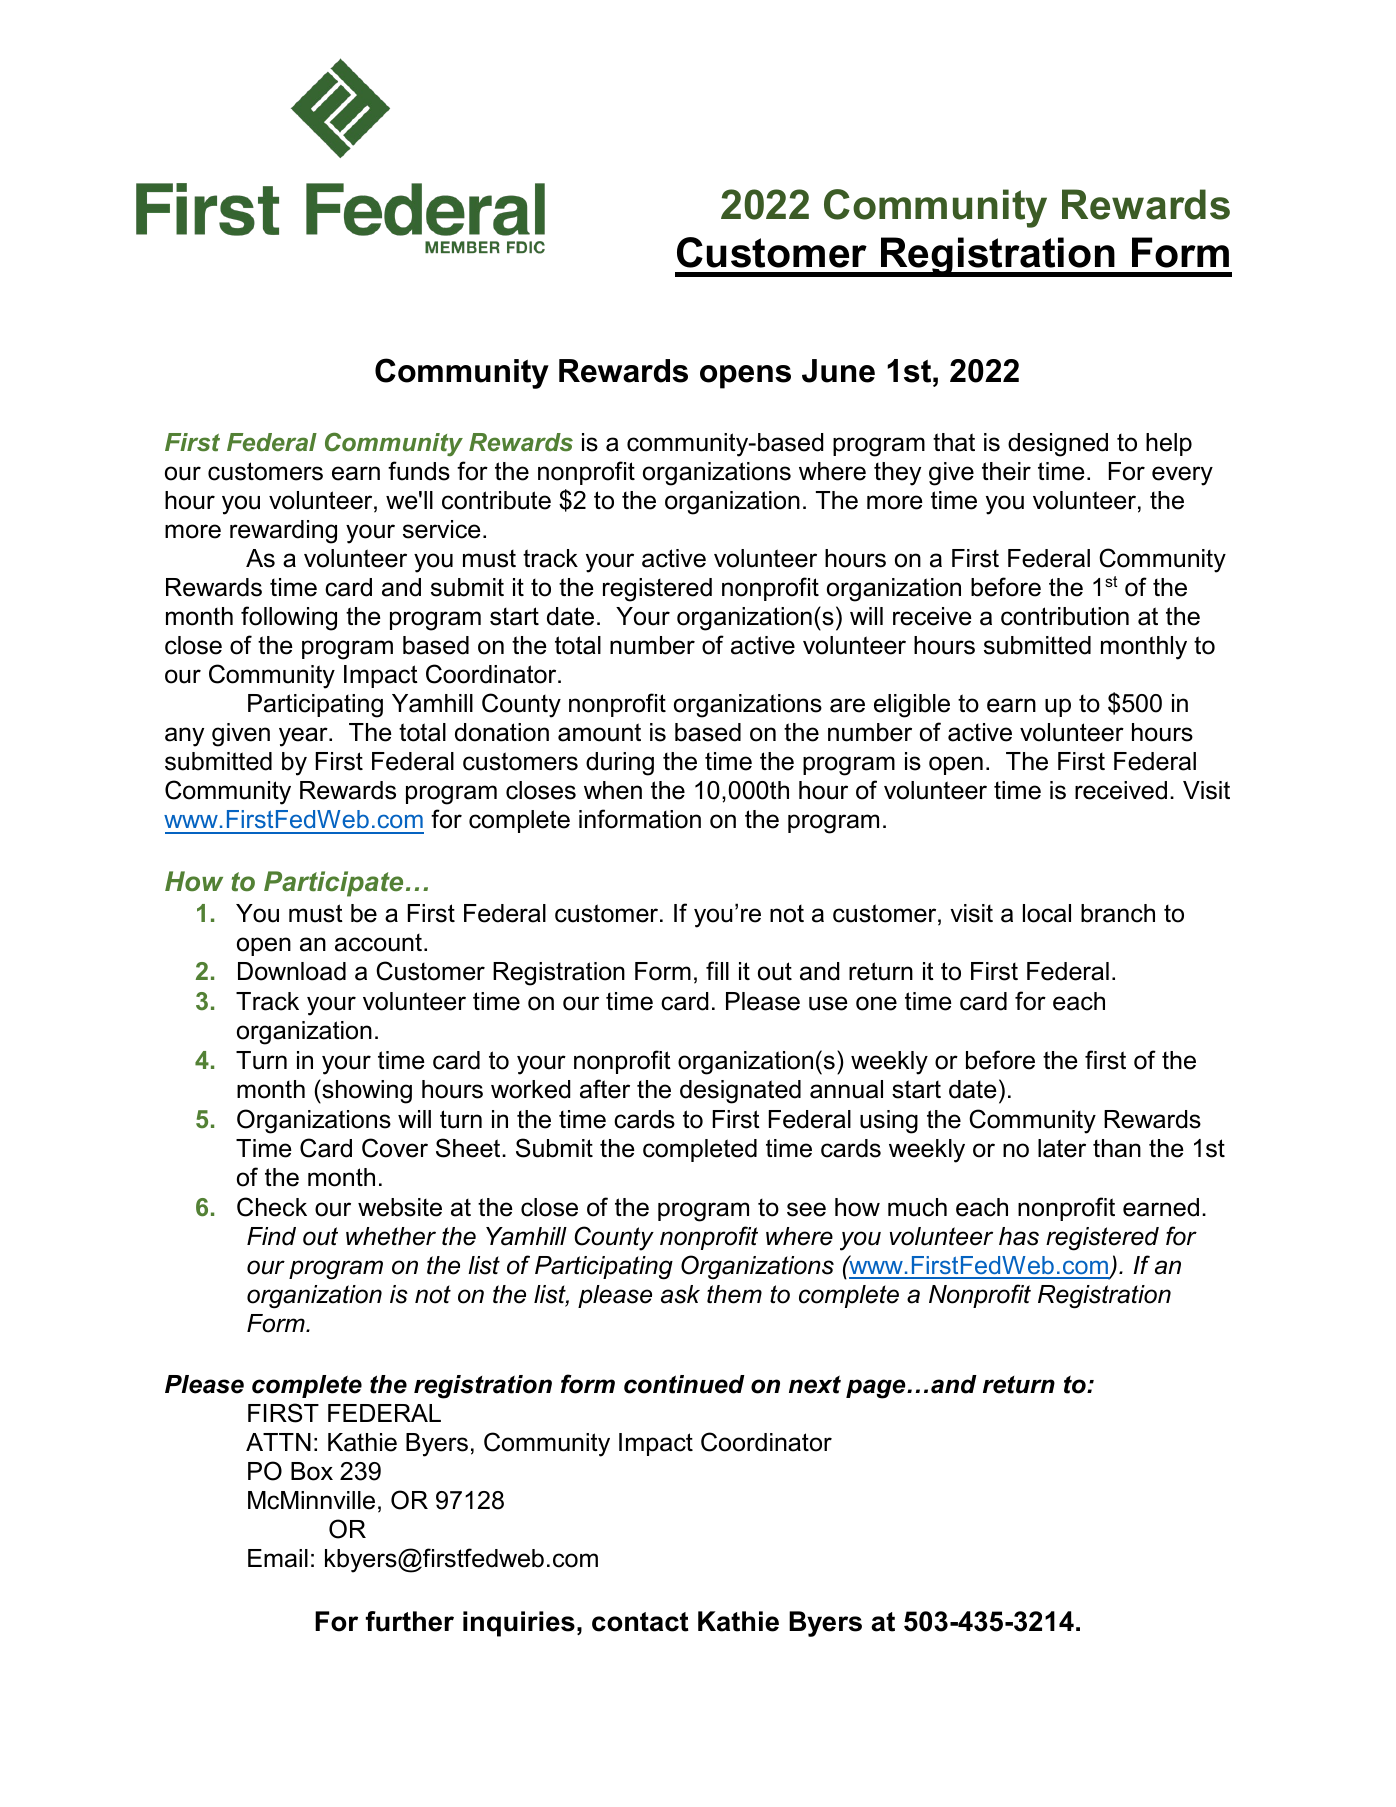 This screenshot has height=1807, width=1396. I want to click on ATTN, so click(278, 1442).
